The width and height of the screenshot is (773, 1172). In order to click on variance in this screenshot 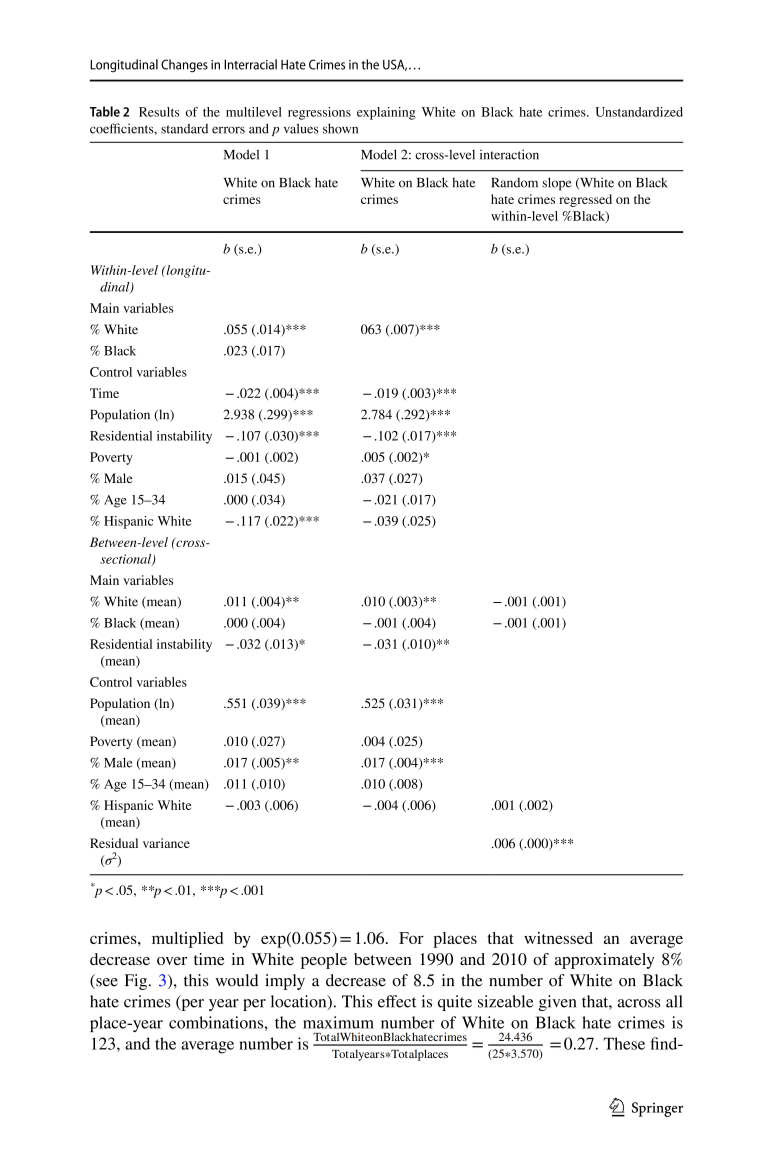, I will do `click(166, 843)`.
